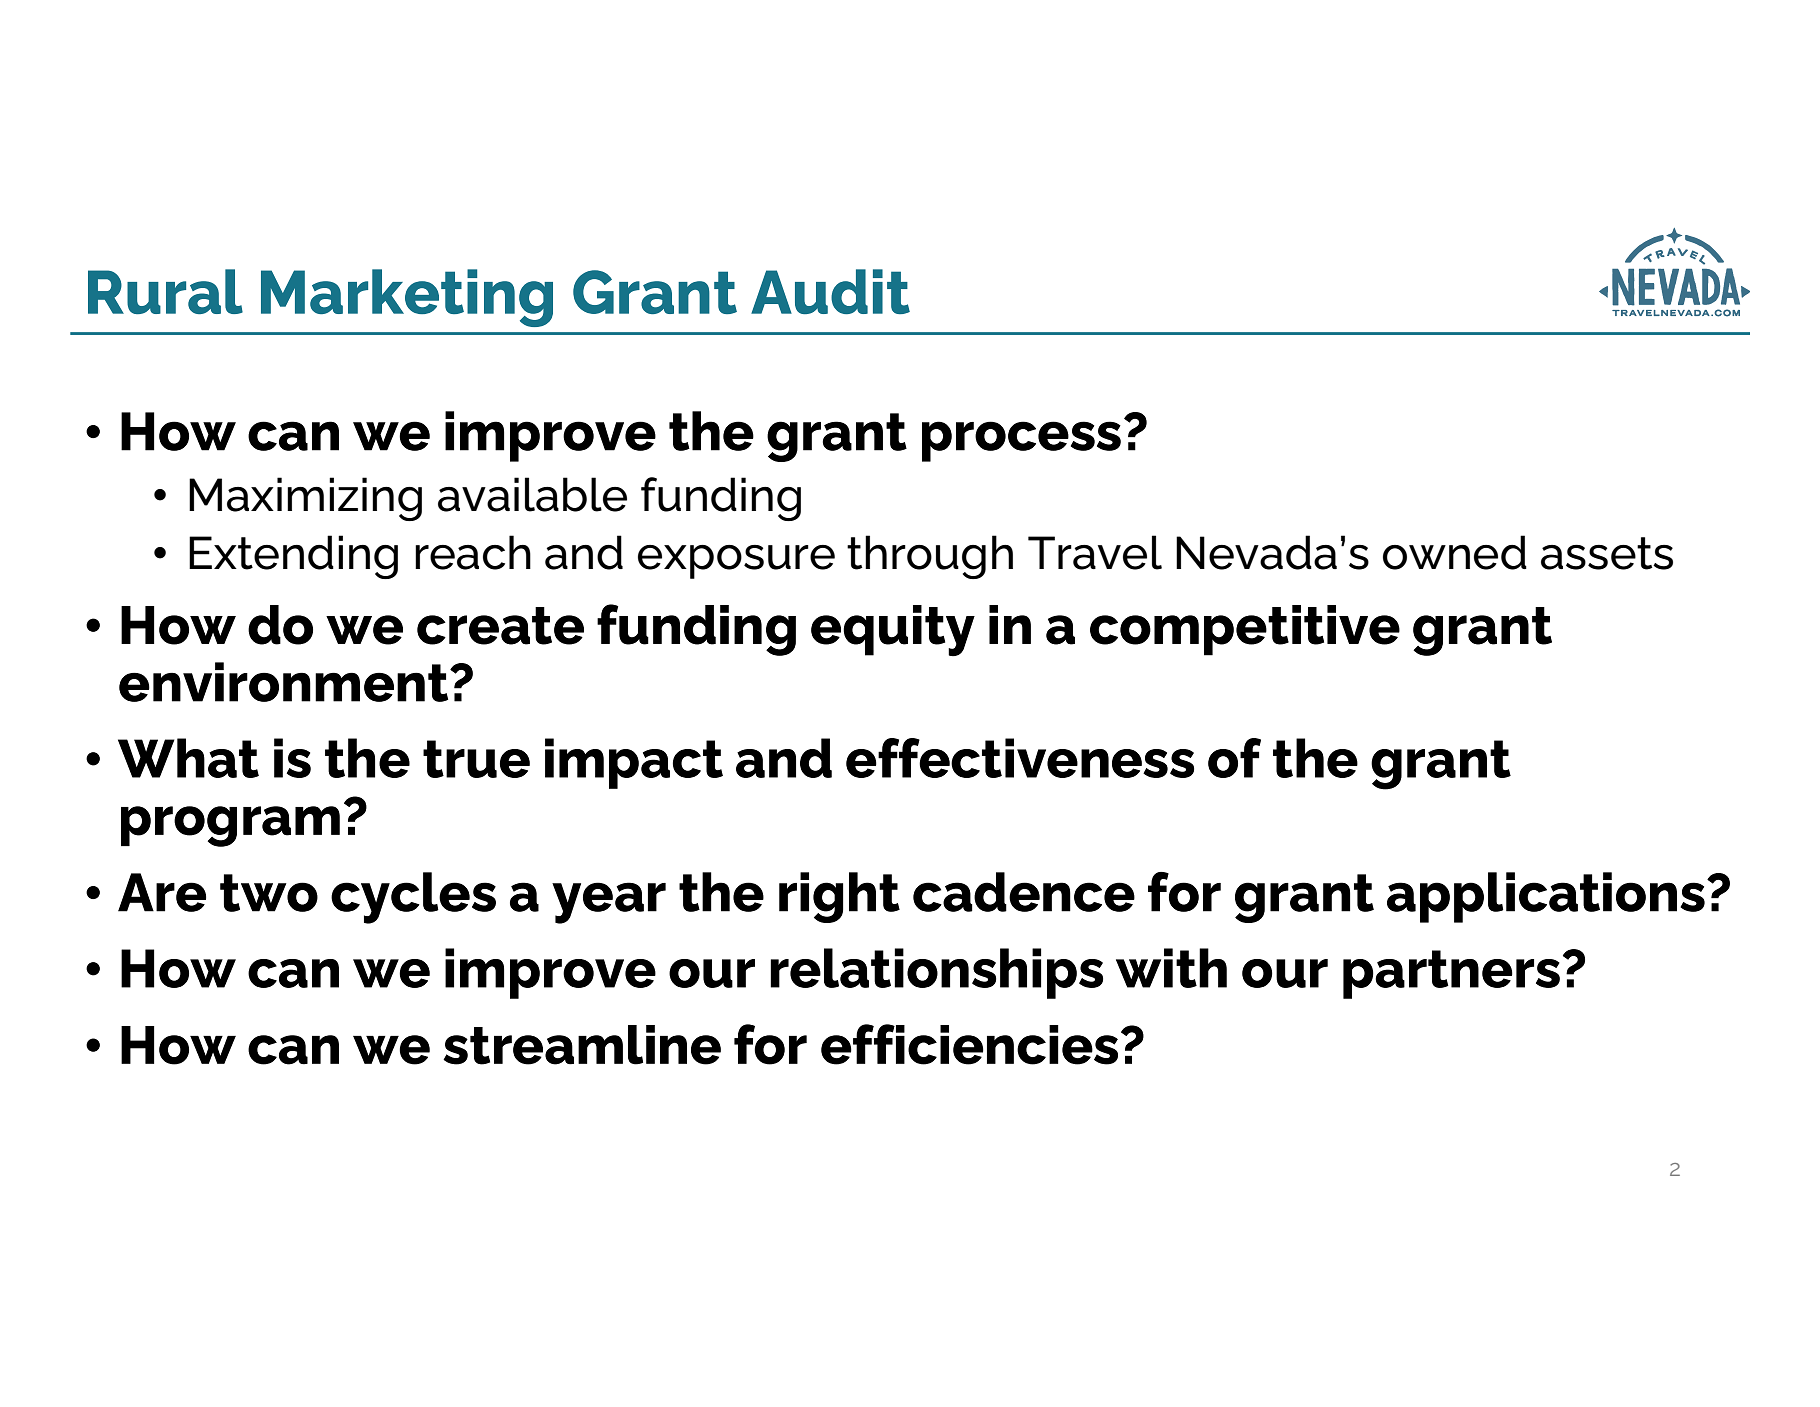  What do you see at coordinates (1455, 552) in the image?
I see `owned` at bounding box center [1455, 552].
